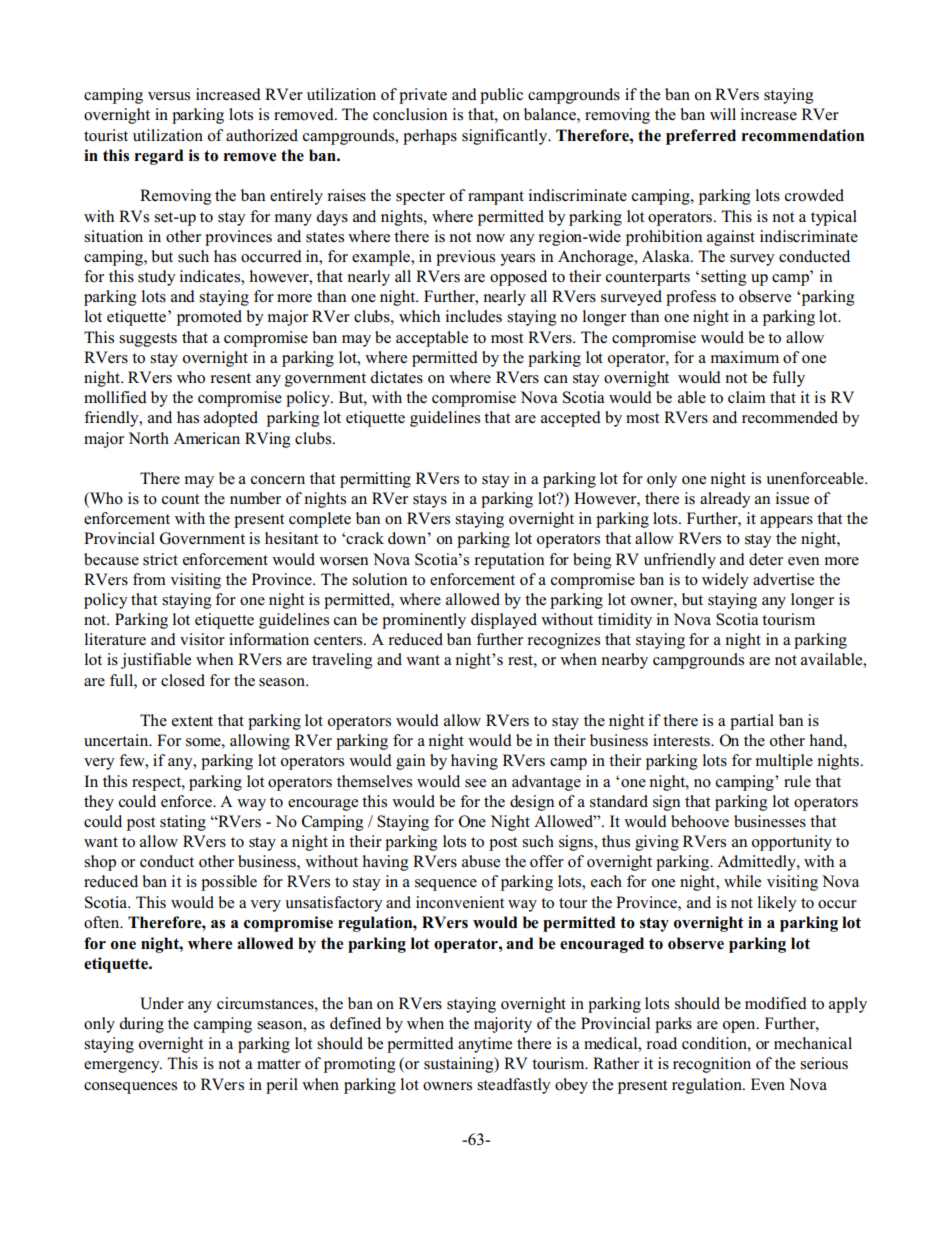  What do you see at coordinates (430, 137) in the screenshot?
I see `perhaps` at bounding box center [430, 137].
